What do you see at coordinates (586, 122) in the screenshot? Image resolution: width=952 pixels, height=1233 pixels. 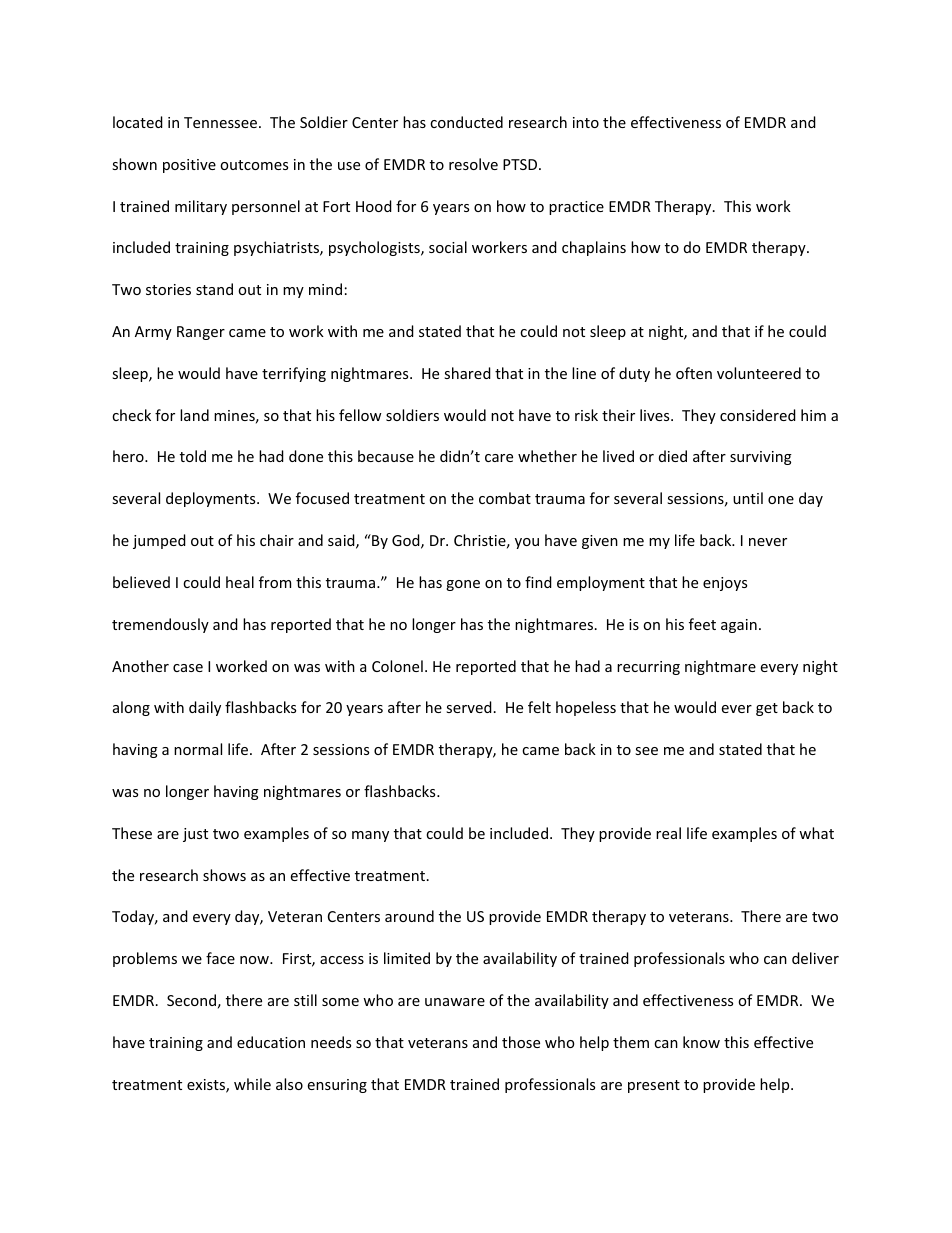 I see `into` at bounding box center [586, 122].
